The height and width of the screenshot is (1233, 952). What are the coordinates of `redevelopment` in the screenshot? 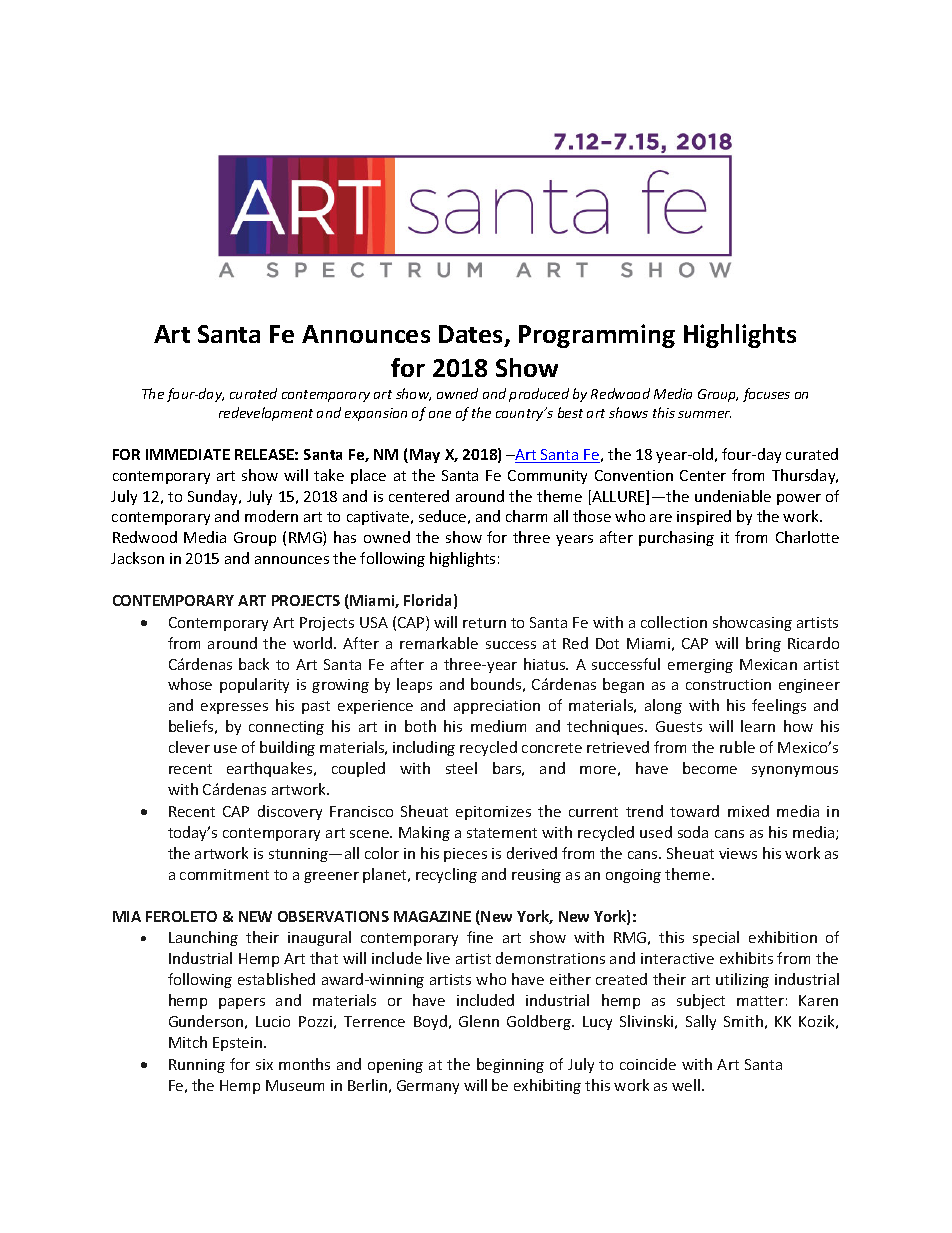 It's located at (266, 414).
